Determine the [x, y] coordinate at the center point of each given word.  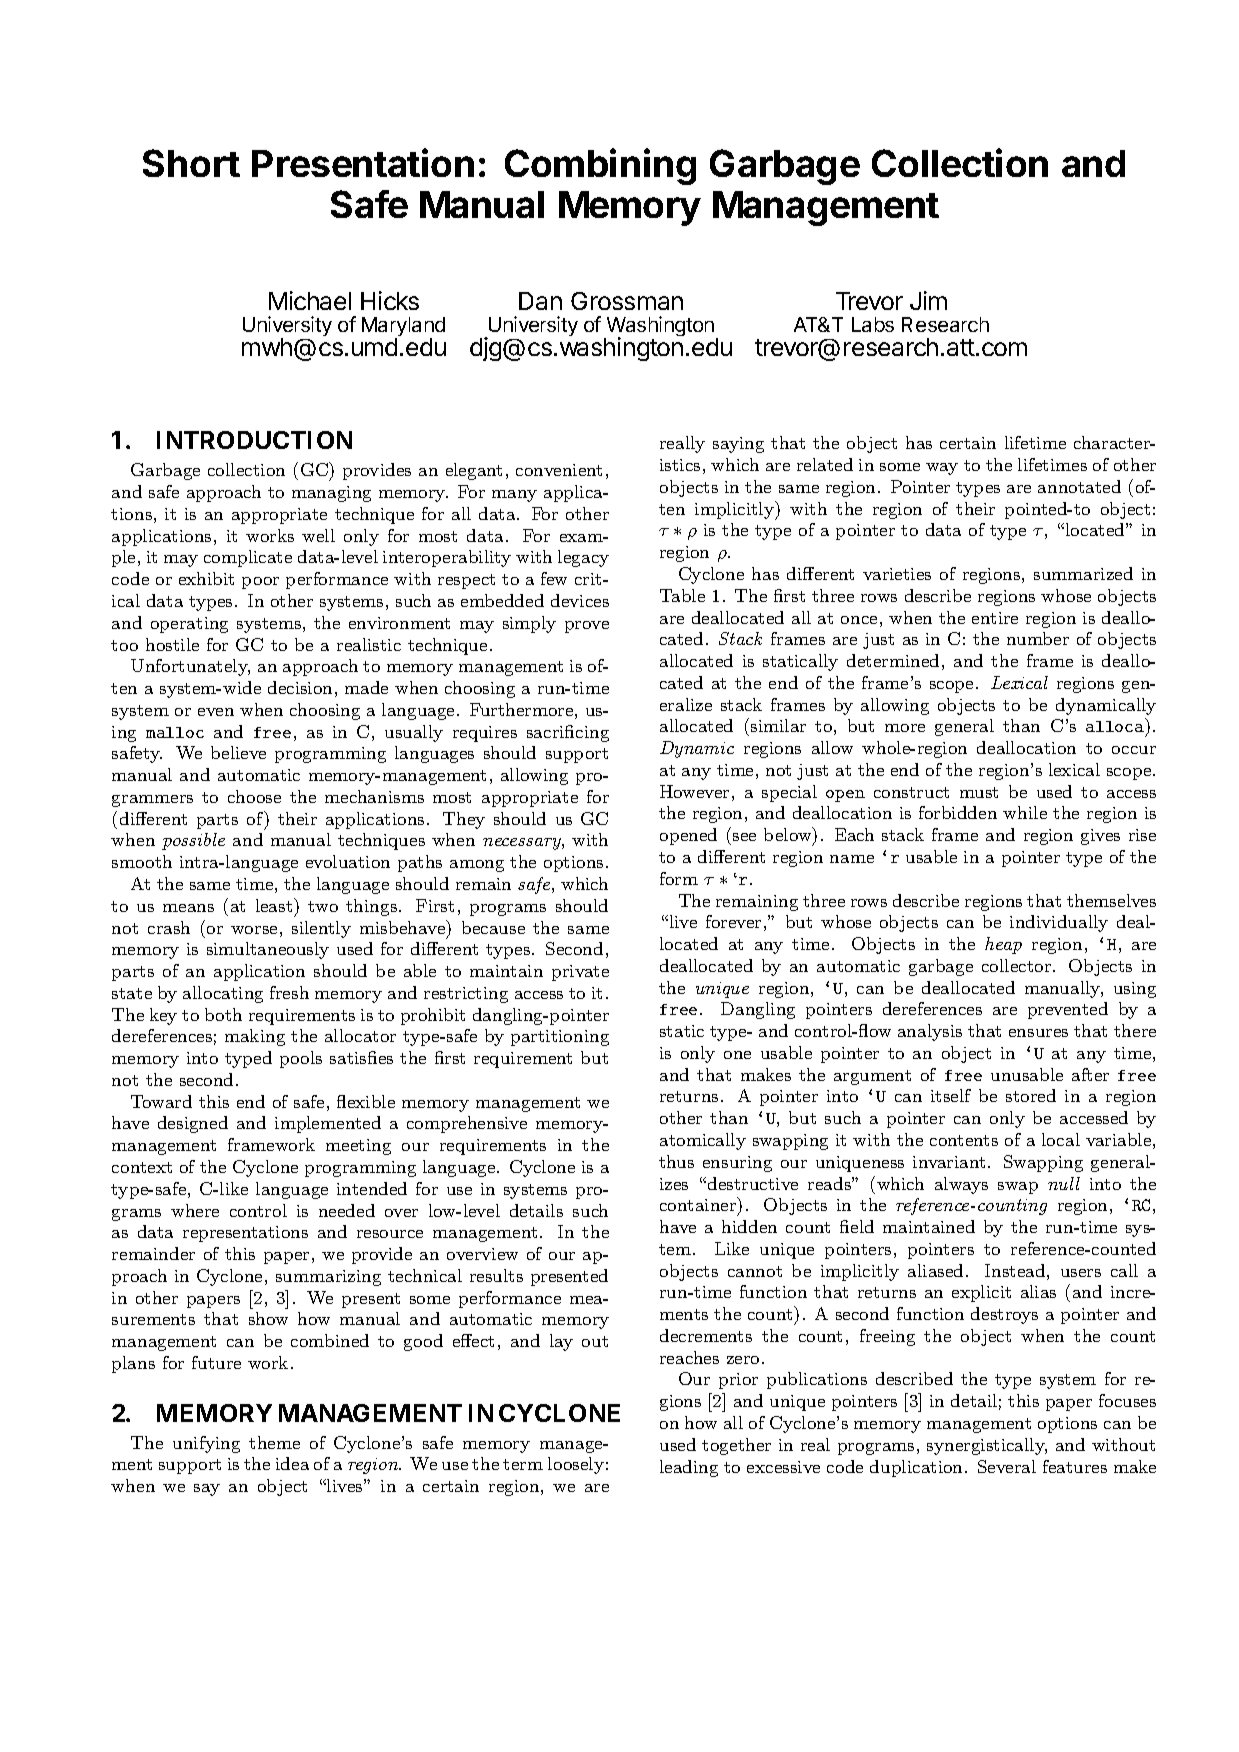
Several [1007, 1466]
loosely [576, 1465]
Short [191, 163]
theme [274, 1442]
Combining [600, 166]
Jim [928, 300]
